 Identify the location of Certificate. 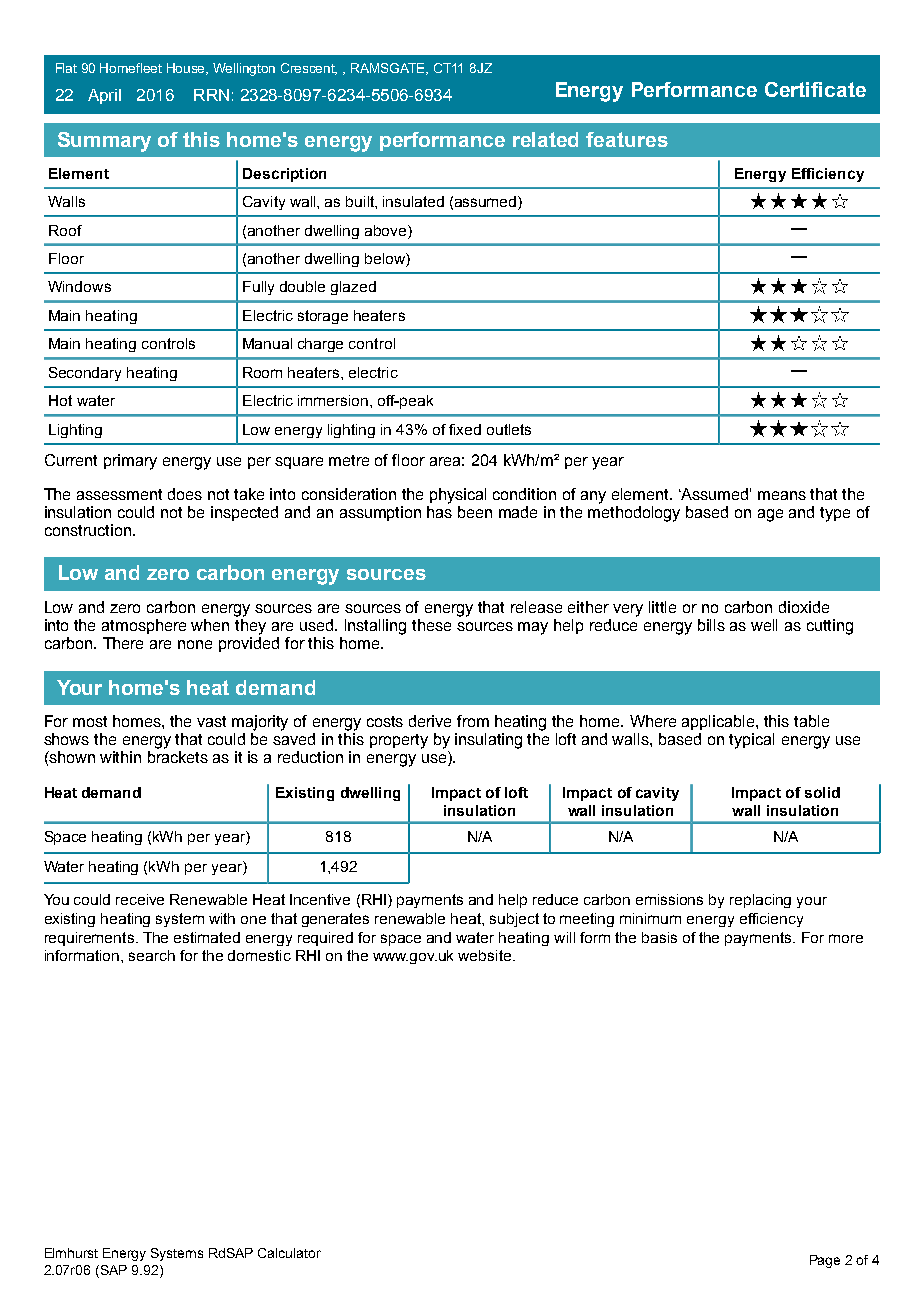
(815, 89).
